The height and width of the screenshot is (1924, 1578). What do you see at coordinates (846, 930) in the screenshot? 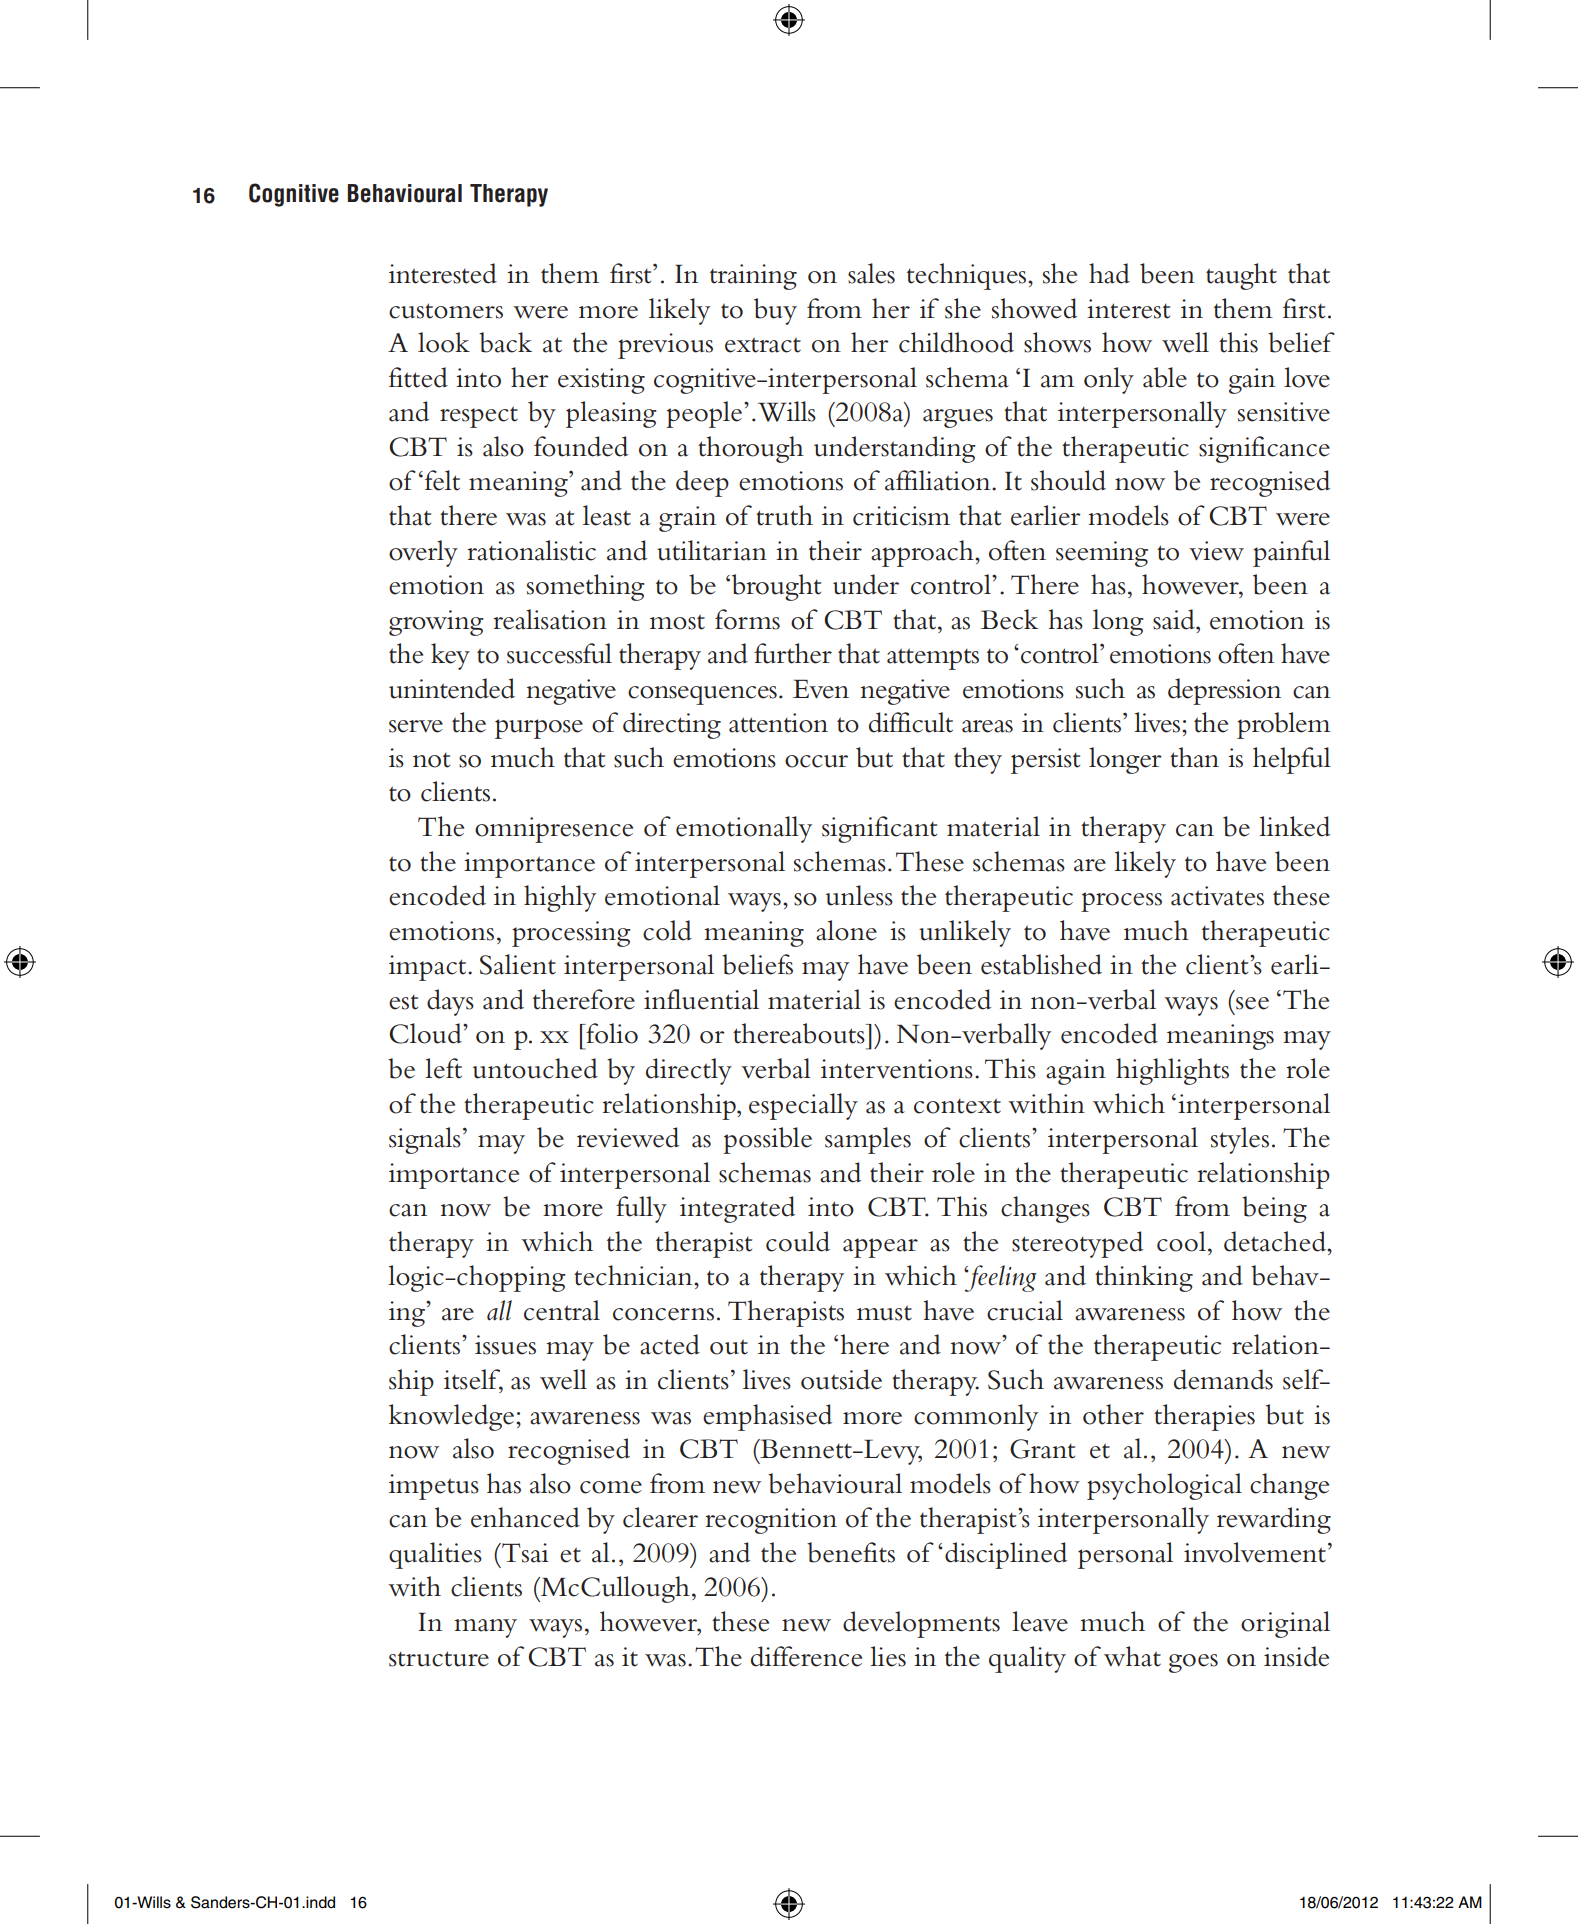
I see `alone` at bounding box center [846, 930].
